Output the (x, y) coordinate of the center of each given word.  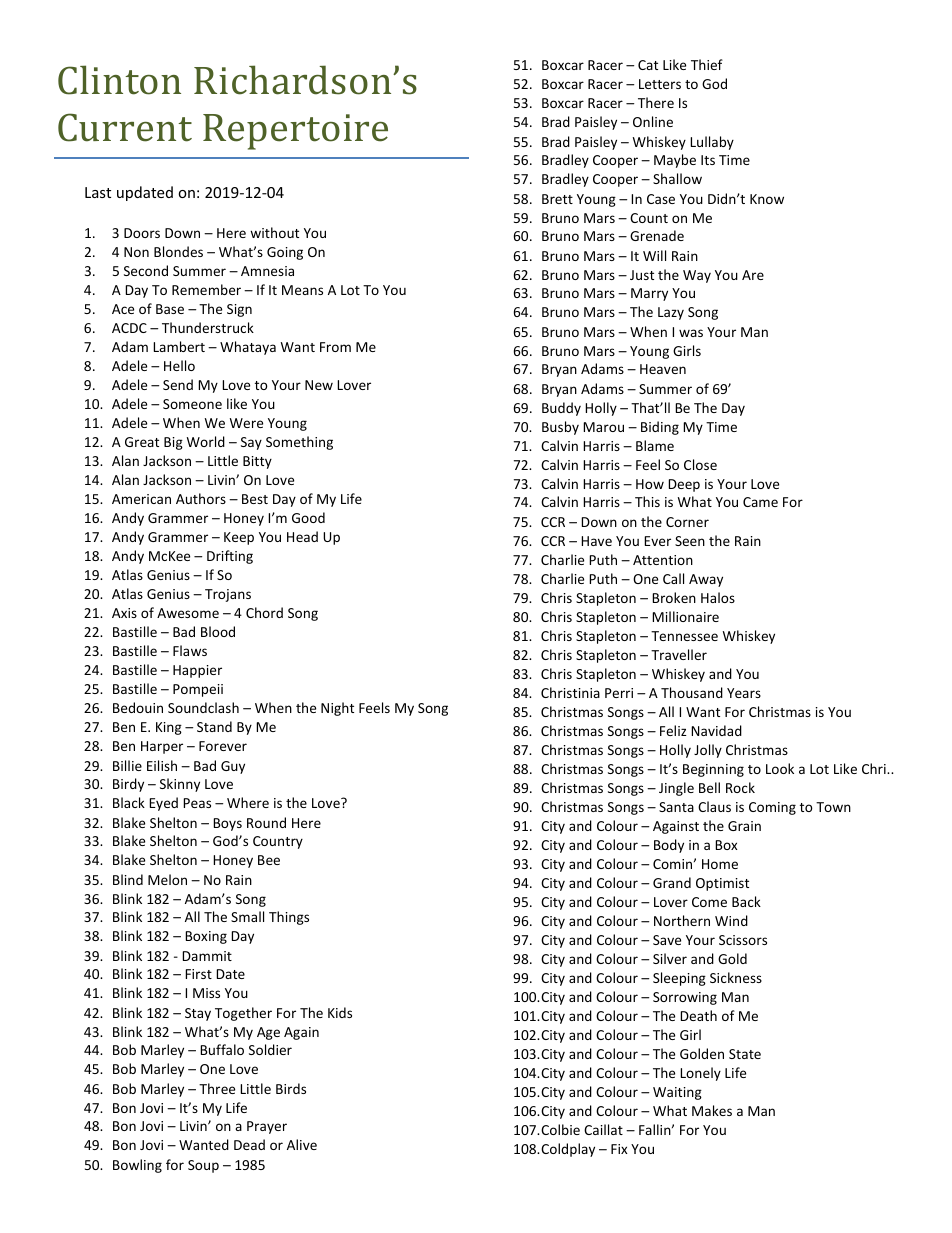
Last (98, 192)
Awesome (188, 613)
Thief (707, 64)
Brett (557, 199)
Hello (179, 365)
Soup (203, 1166)
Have (596, 541)
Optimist (722, 884)
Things (289, 918)
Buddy (561, 409)
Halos (718, 597)
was (691, 333)
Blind (128, 879)
